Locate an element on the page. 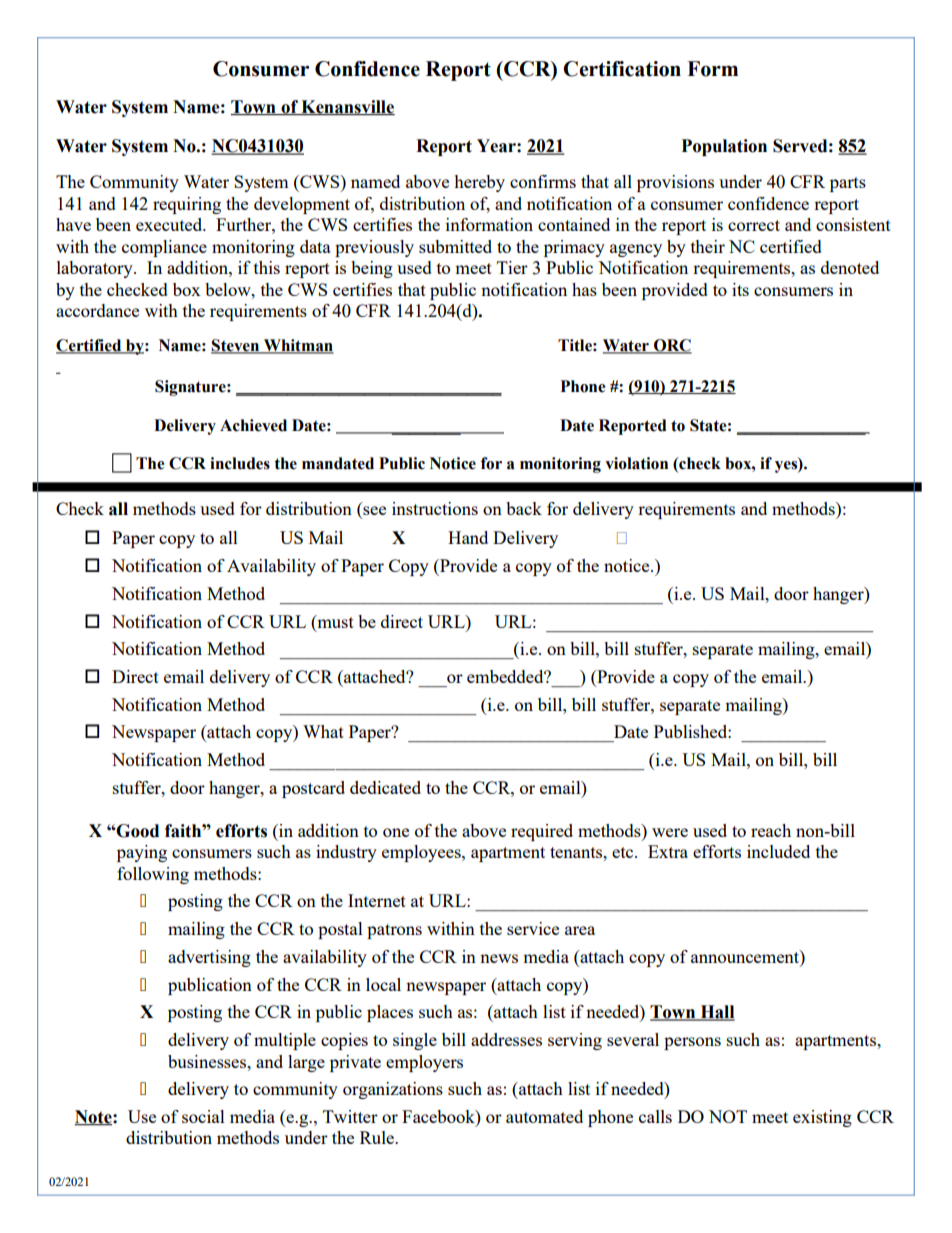  Tier is located at coordinates (512, 267).
